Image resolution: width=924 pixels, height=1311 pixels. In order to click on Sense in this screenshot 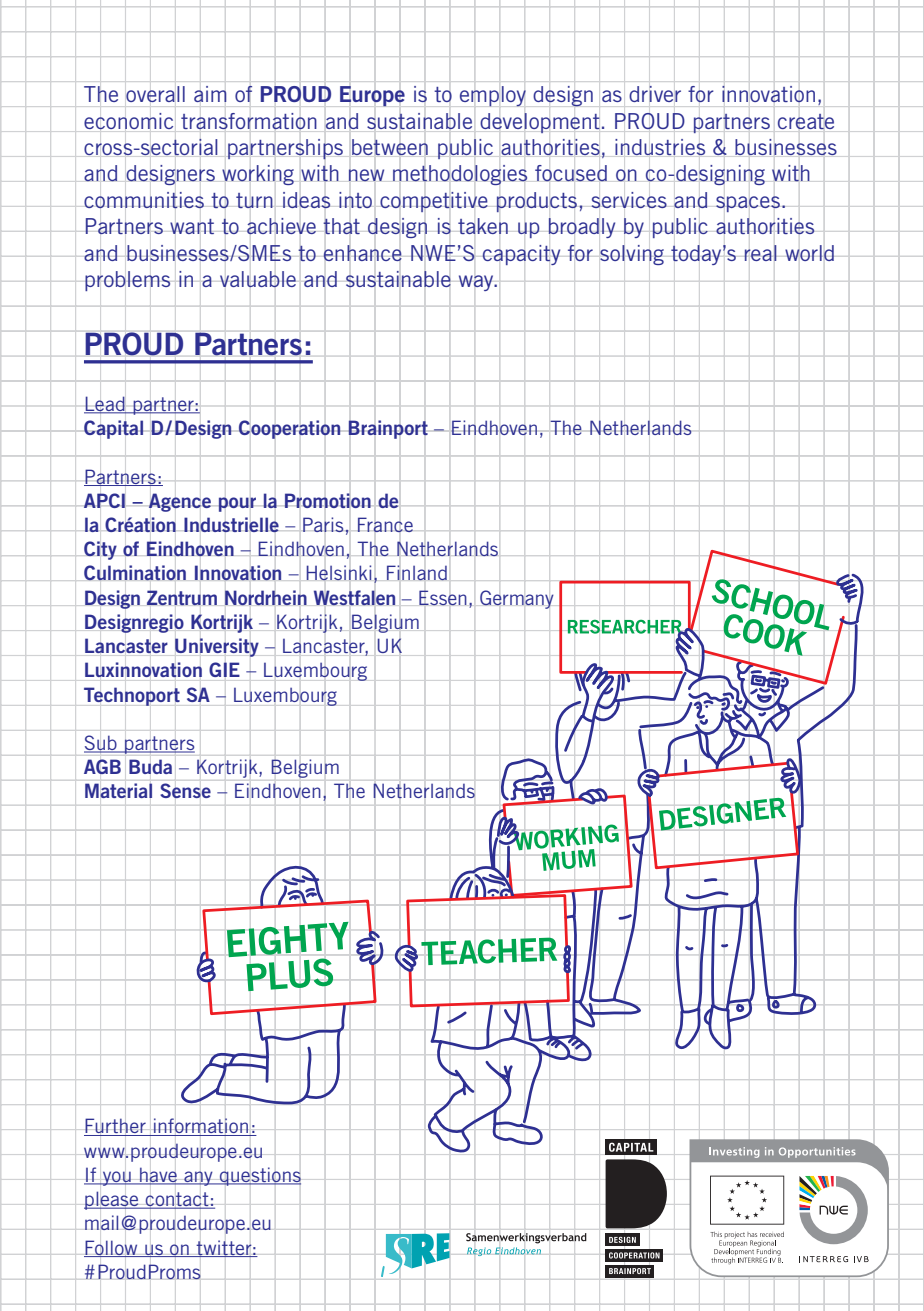, I will do `click(185, 791)`.
